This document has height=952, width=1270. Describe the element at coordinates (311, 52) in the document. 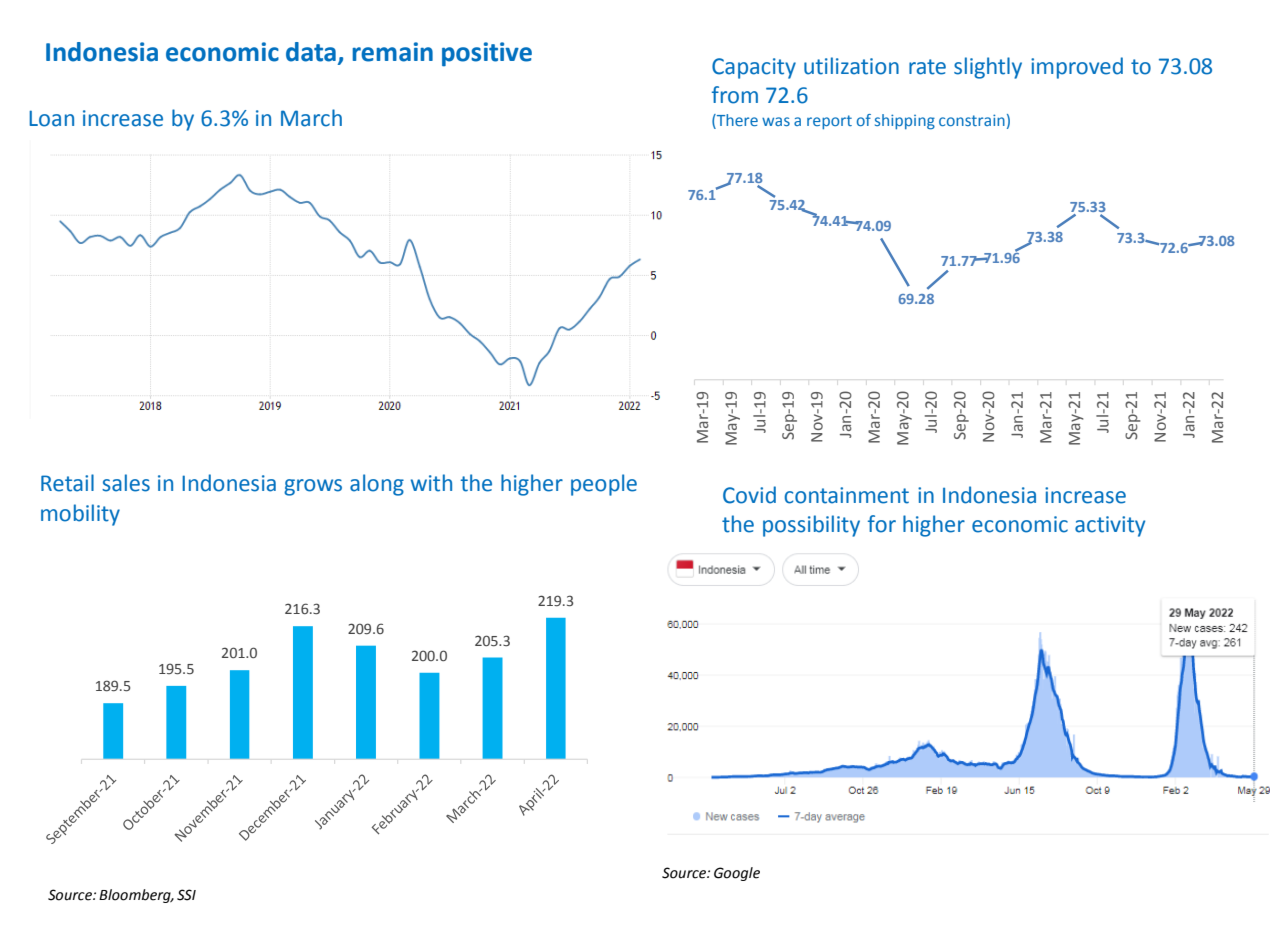

I see `data` at that location.
